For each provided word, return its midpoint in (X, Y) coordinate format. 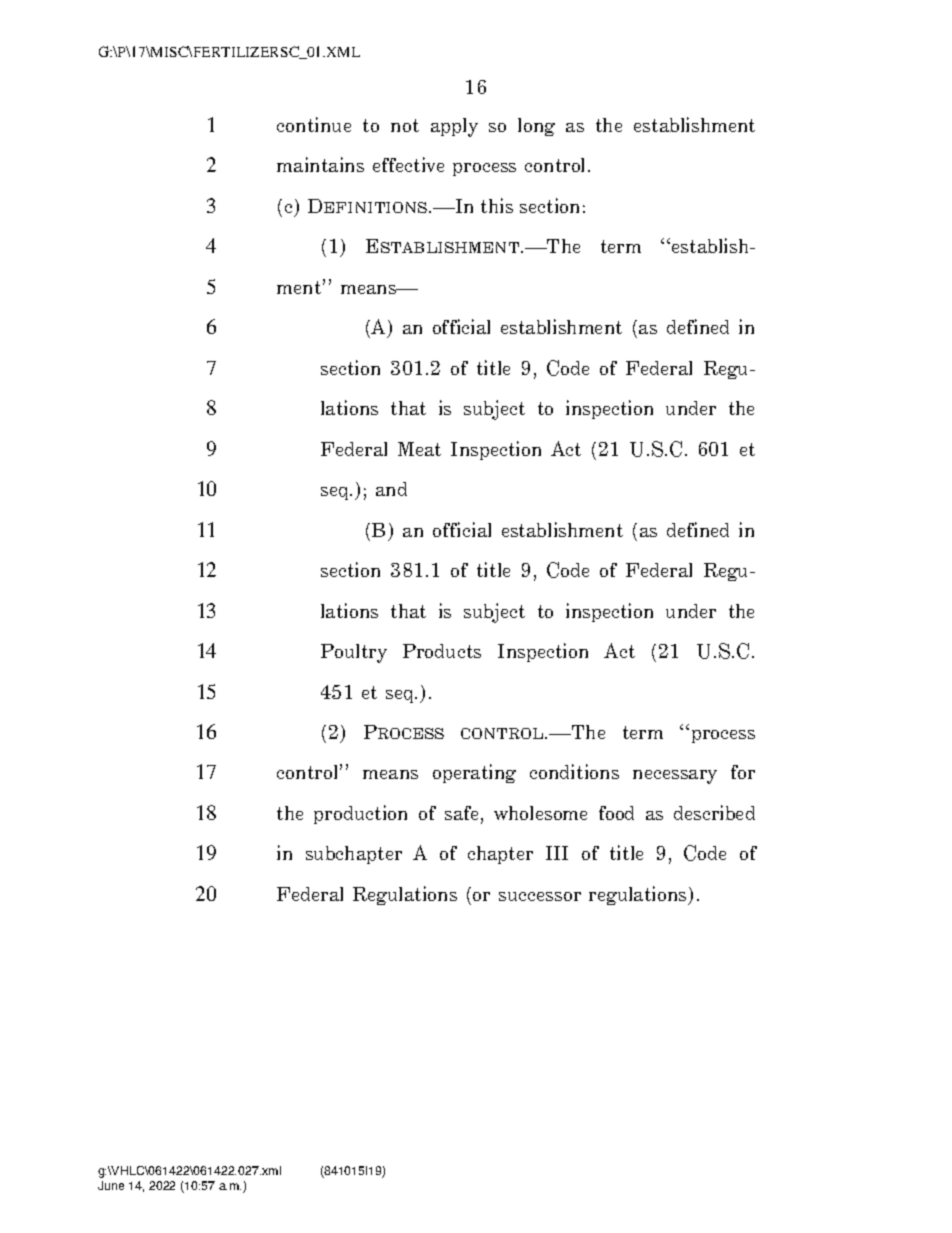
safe (463, 814)
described (714, 812)
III (557, 853)
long (536, 127)
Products (442, 651)
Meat (419, 449)
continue (314, 124)
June (111, 1185)
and (391, 489)
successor (540, 896)
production (360, 814)
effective (408, 164)
